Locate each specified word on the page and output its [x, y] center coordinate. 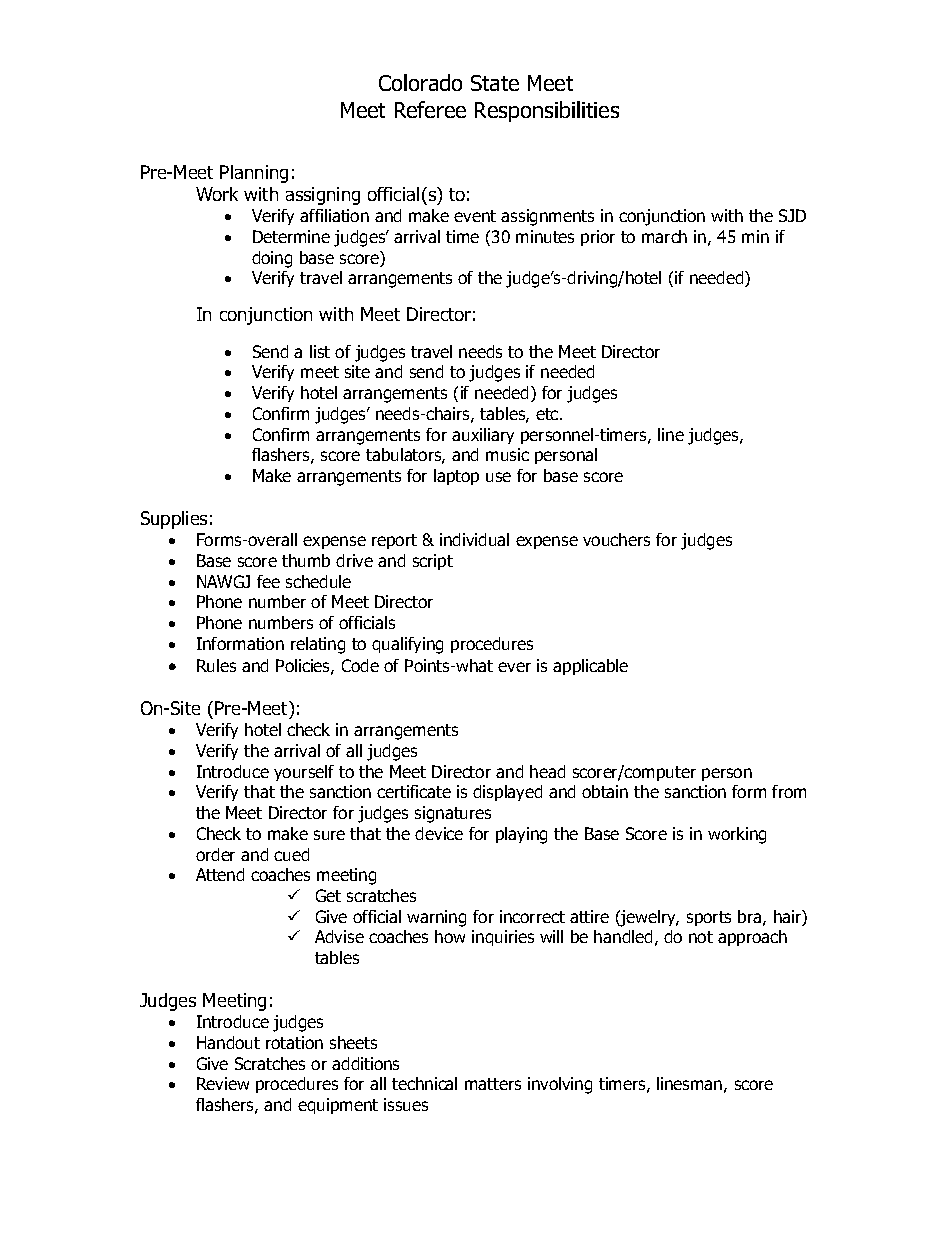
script [433, 562]
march [664, 236]
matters [493, 1084]
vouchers [616, 539]
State [495, 83]
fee [268, 581]
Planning [254, 174]
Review [223, 1083]
